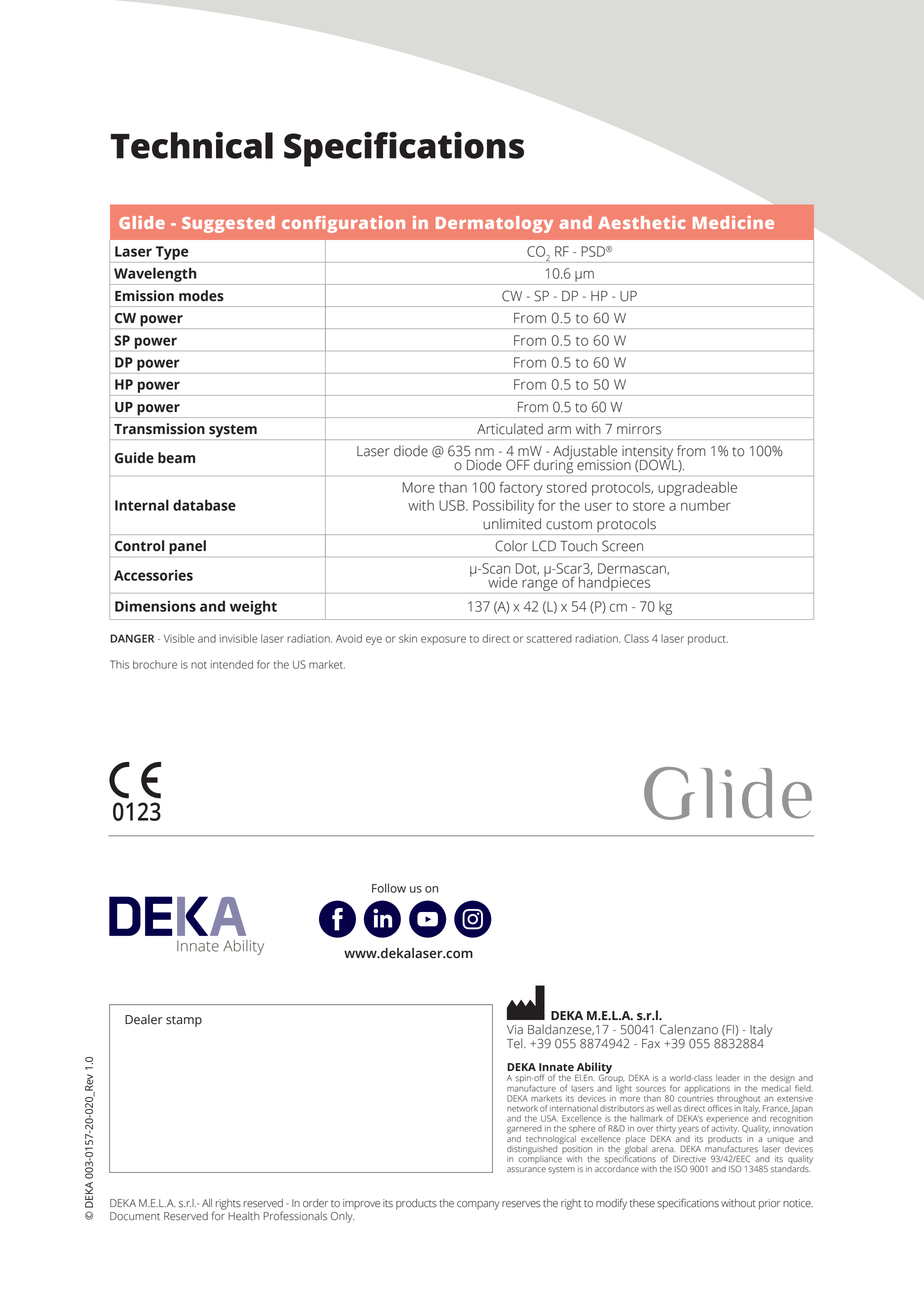 This page has height=1308, width=924. Describe the element at coordinates (478, 1205) in the page. I see `company` at that location.
